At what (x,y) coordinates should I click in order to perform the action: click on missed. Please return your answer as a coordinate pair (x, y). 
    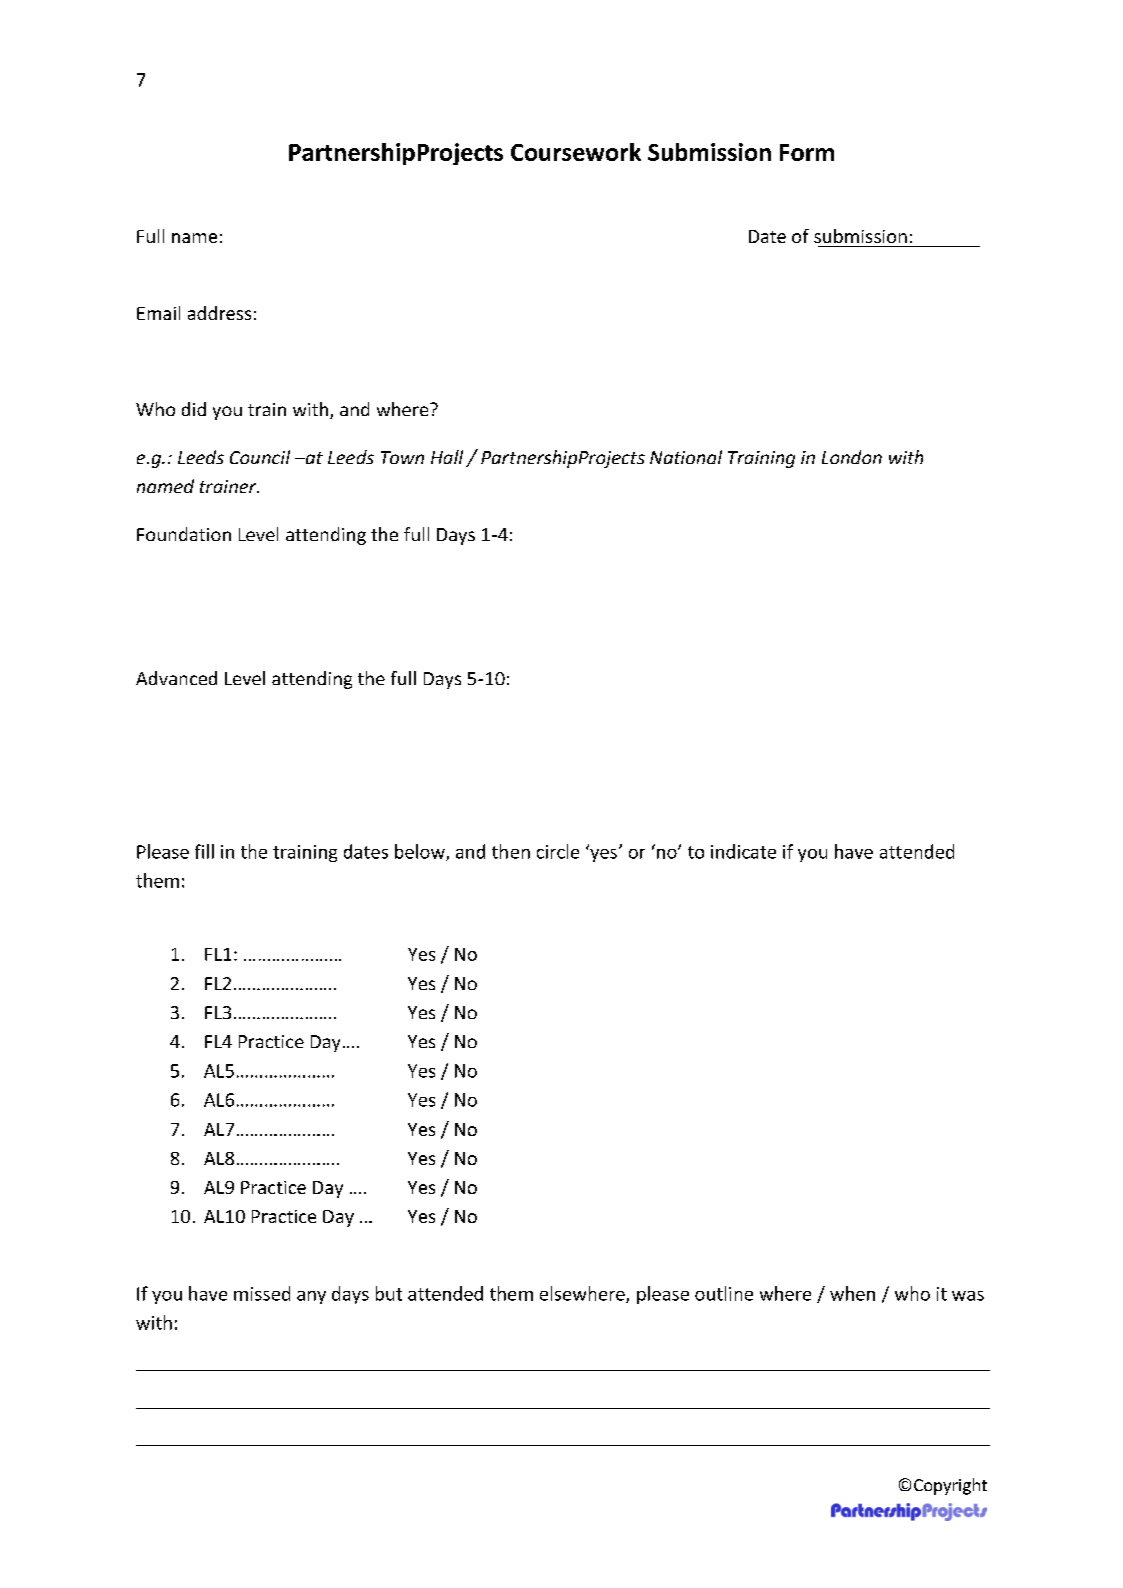
    Looking at the image, I should click on (262, 1293).
